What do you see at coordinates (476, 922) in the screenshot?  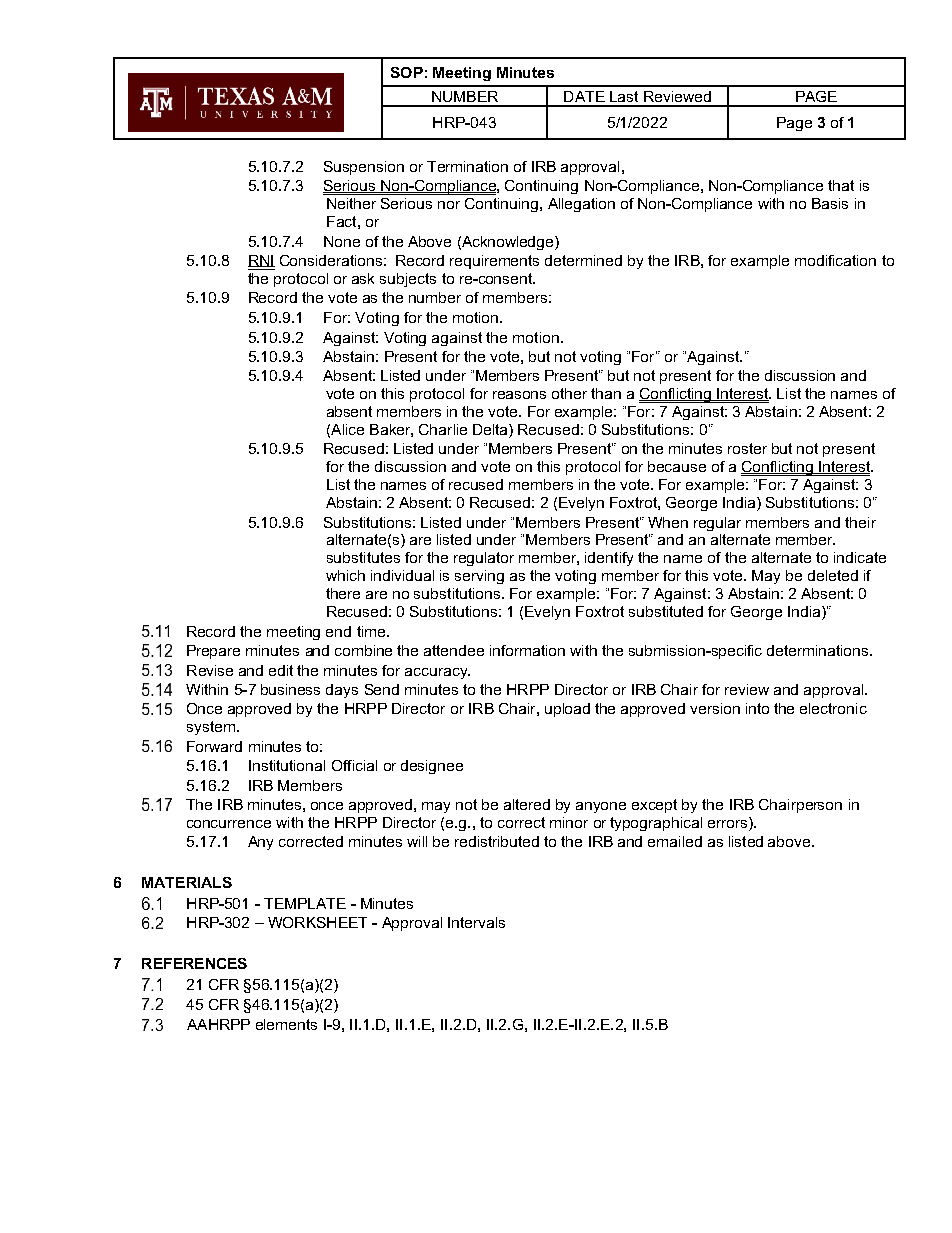 I see `Intervals` at bounding box center [476, 922].
